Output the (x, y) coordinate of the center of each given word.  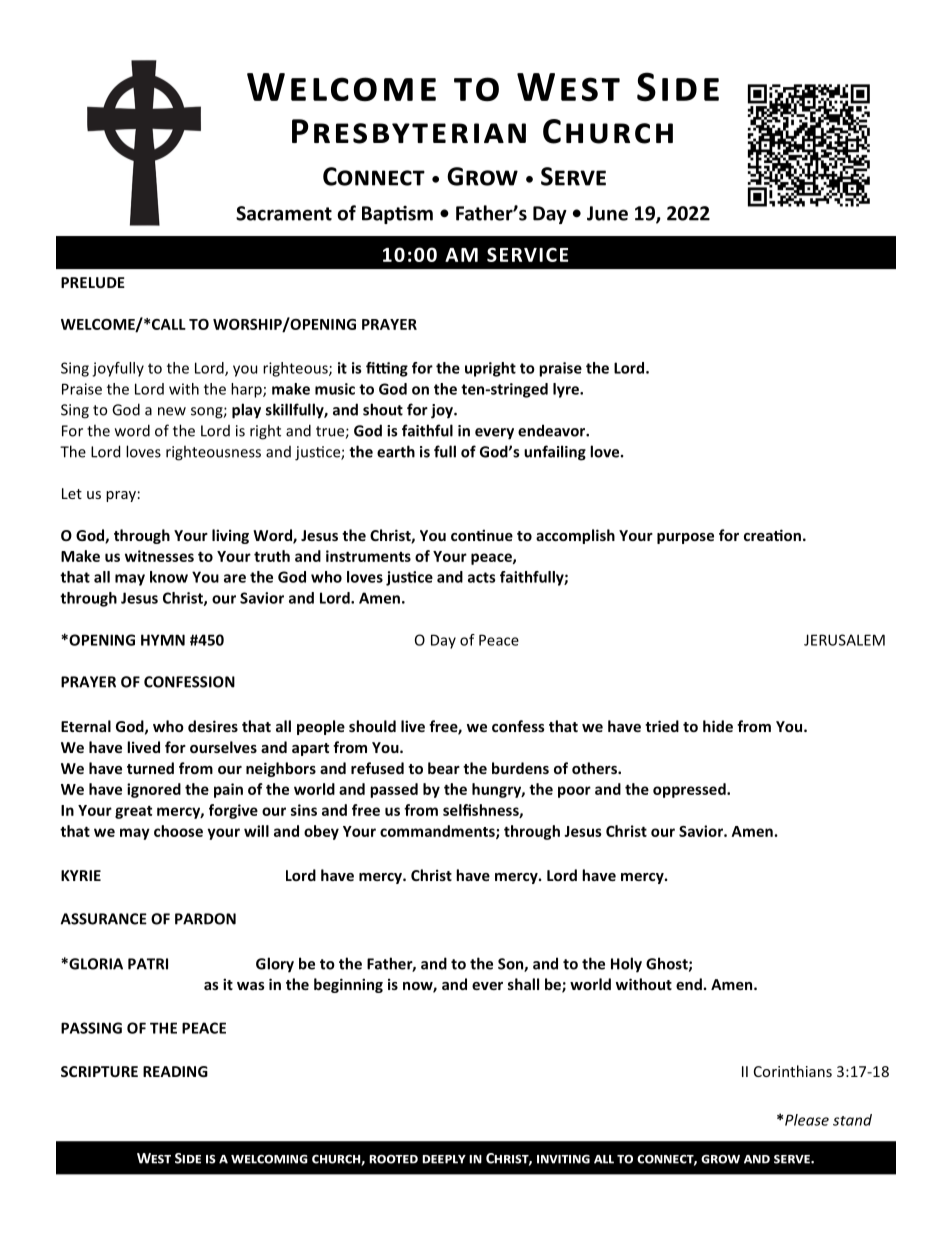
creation (772, 535)
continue (482, 535)
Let (72, 493)
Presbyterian (409, 131)
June (607, 213)
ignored (154, 790)
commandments (438, 832)
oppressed (690, 790)
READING (175, 1071)
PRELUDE (93, 282)
